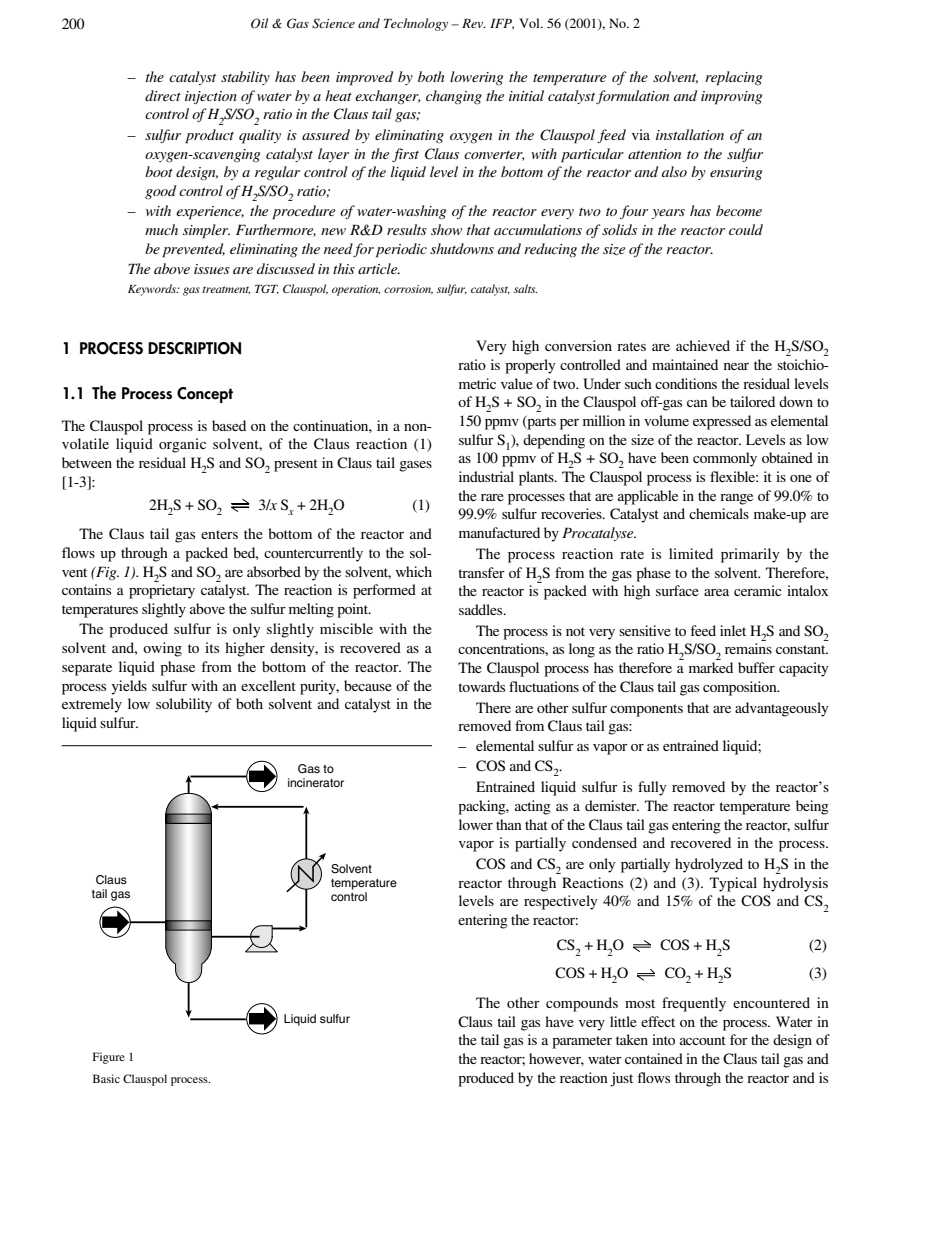 Image resolution: width=952 pixels, height=1233 pixels. I want to click on direct, so click(163, 95).
